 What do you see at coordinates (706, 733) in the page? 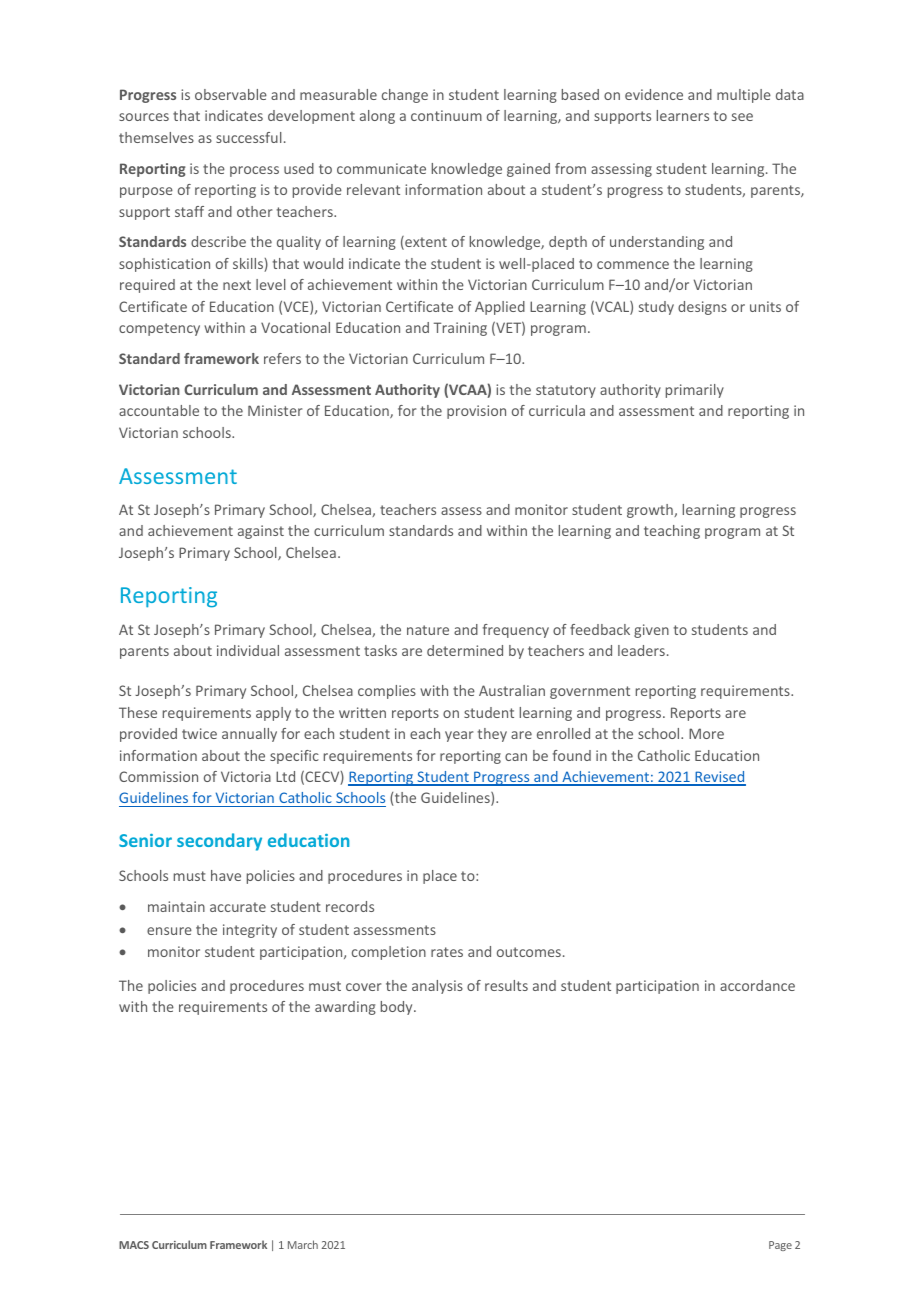
I see `More` at bounding box center [706, 733].
